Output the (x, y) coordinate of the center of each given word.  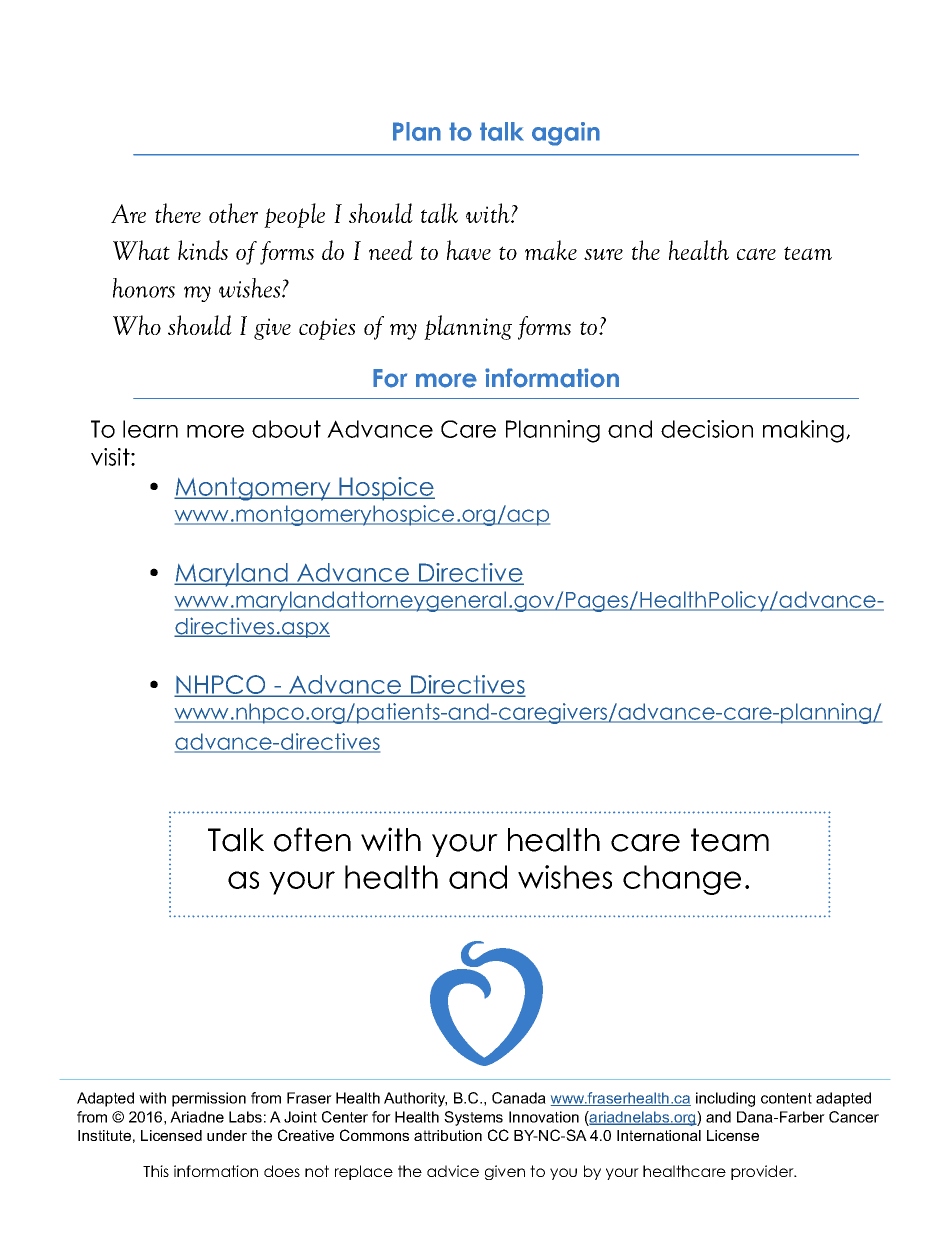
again (566, 134)
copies (327, 329)
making (803, 431)
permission (209, 1099)
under (227, 1135)
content (786, 1098)
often (312, 839)
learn (150, 429)
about (286, 429)
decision (707, 429)
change (682, 880)
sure (603, 254)
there (178, 213)
